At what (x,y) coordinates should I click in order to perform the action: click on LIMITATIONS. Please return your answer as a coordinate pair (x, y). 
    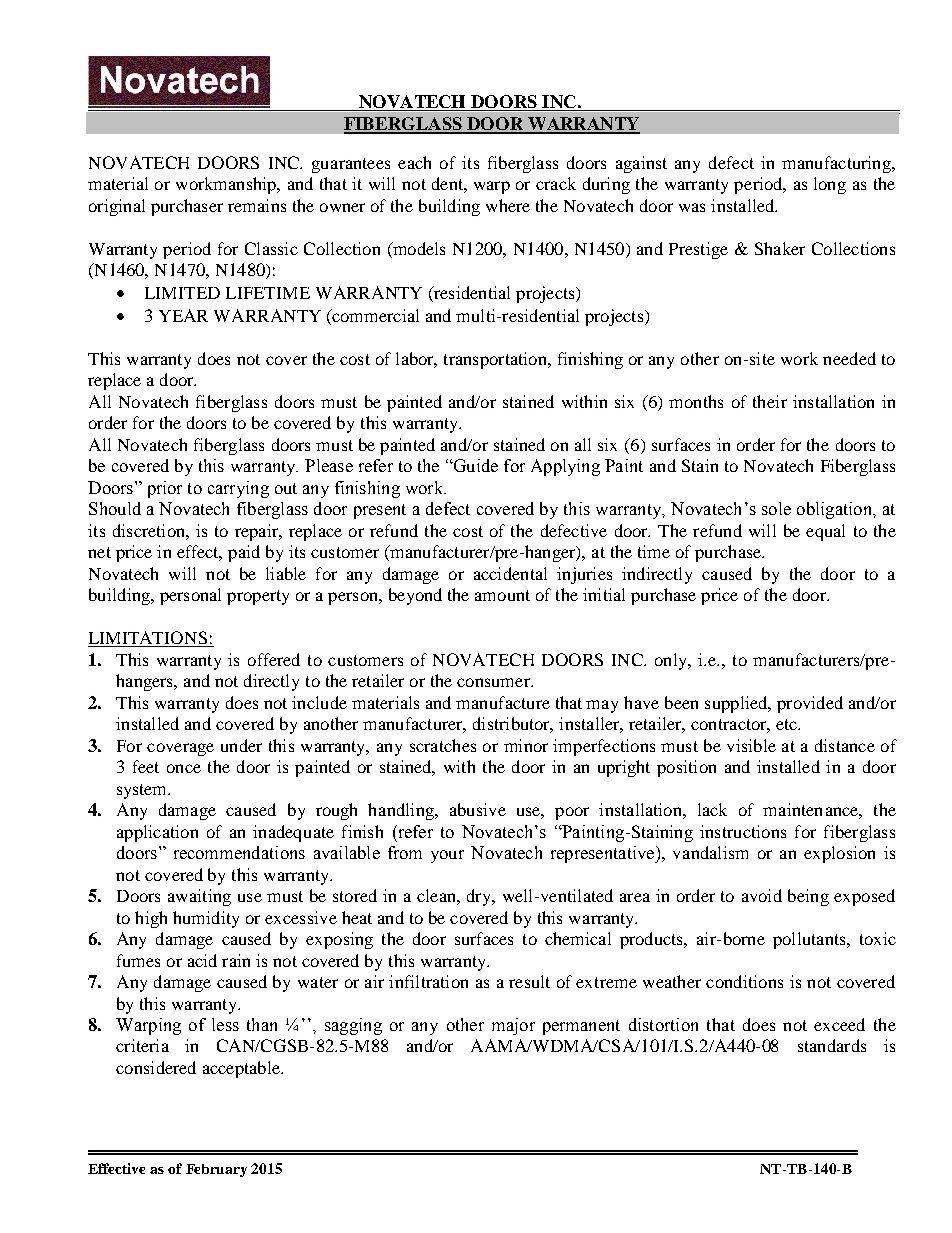
    Looking at the image, I should click on (149, 639).
